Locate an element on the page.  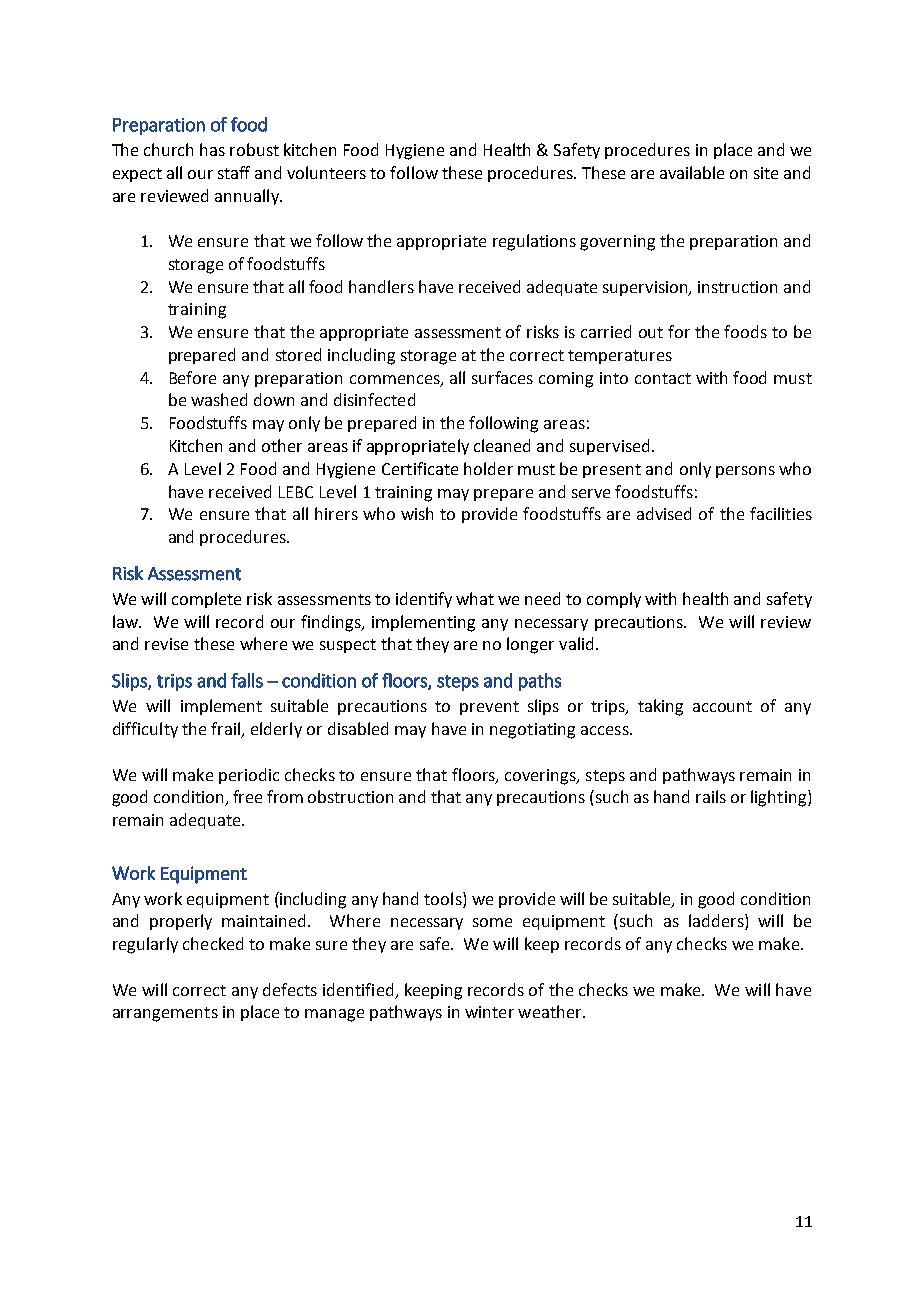
volunteers is located at coordinates (326, 172).
